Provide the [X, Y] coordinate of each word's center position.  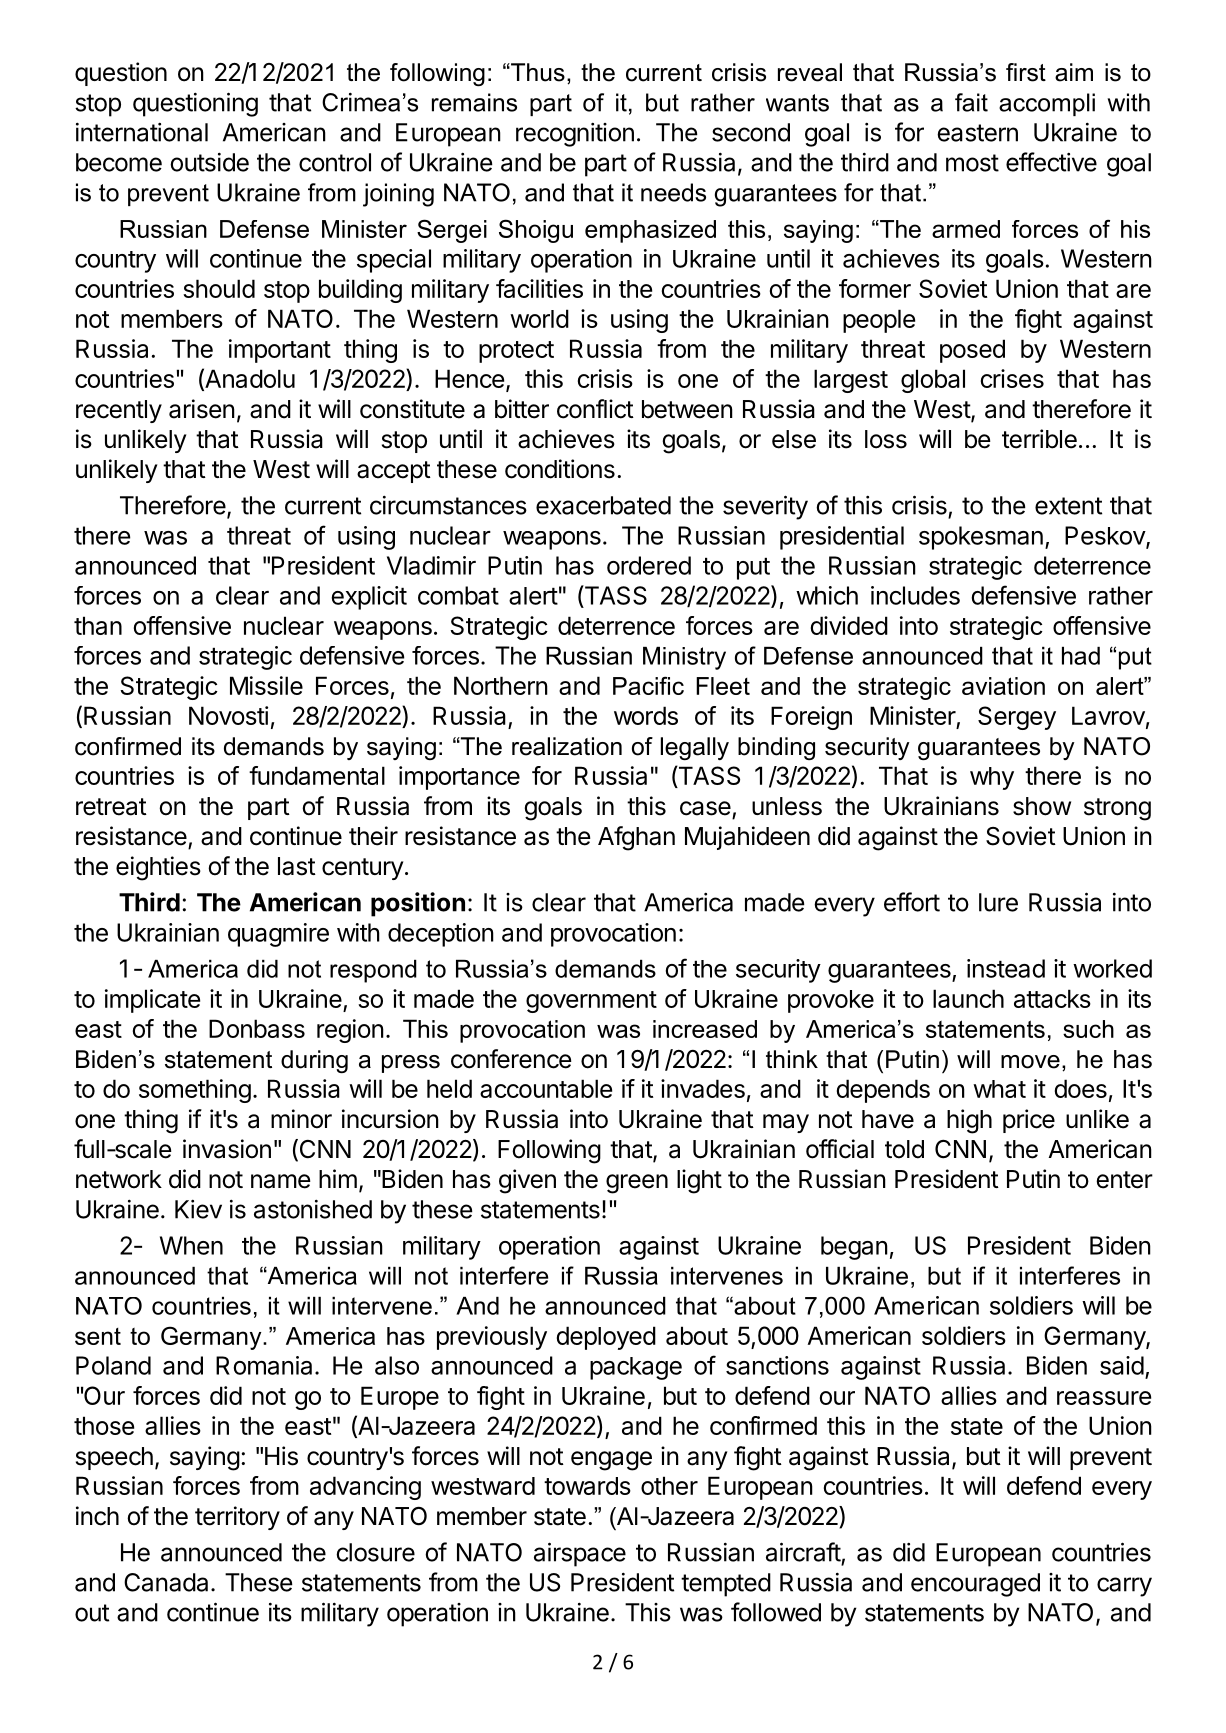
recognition [575, 135]
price [1029, 1121]
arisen [202, 409]
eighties [158, 868]
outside [209, 162]
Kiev [198, 1209]
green [637, 1184]
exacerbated [603, 505]
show [1042, 806]
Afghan [636, 838]
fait [971, 102]
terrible [1039, 439]
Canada [166, 1582]
